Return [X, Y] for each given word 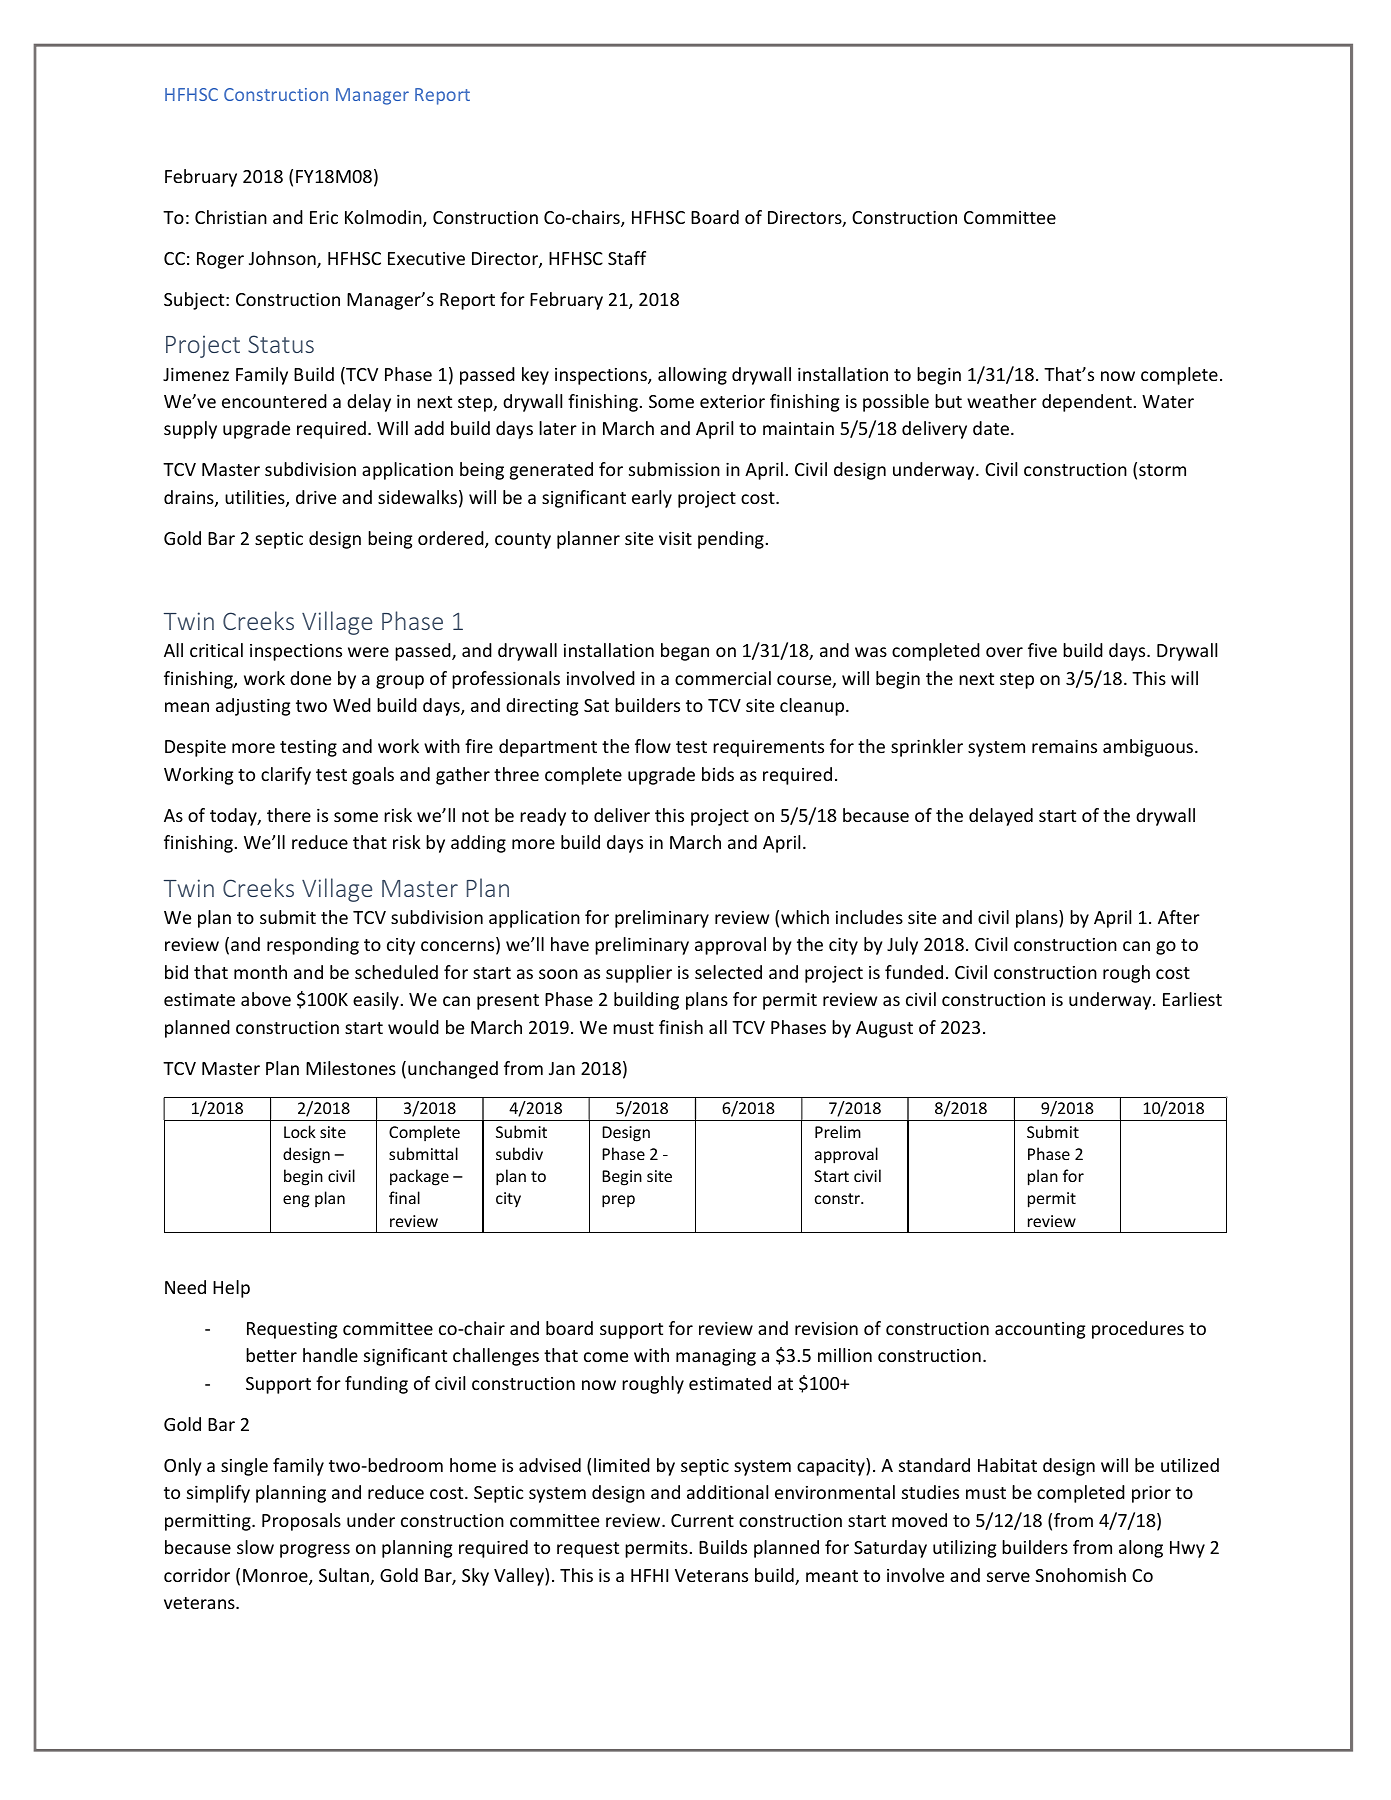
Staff [627, 258]
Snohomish [1080, 1575]
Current [702, 1520]
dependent [1087, 403]
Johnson [283, 259]
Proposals [301, 1522]
